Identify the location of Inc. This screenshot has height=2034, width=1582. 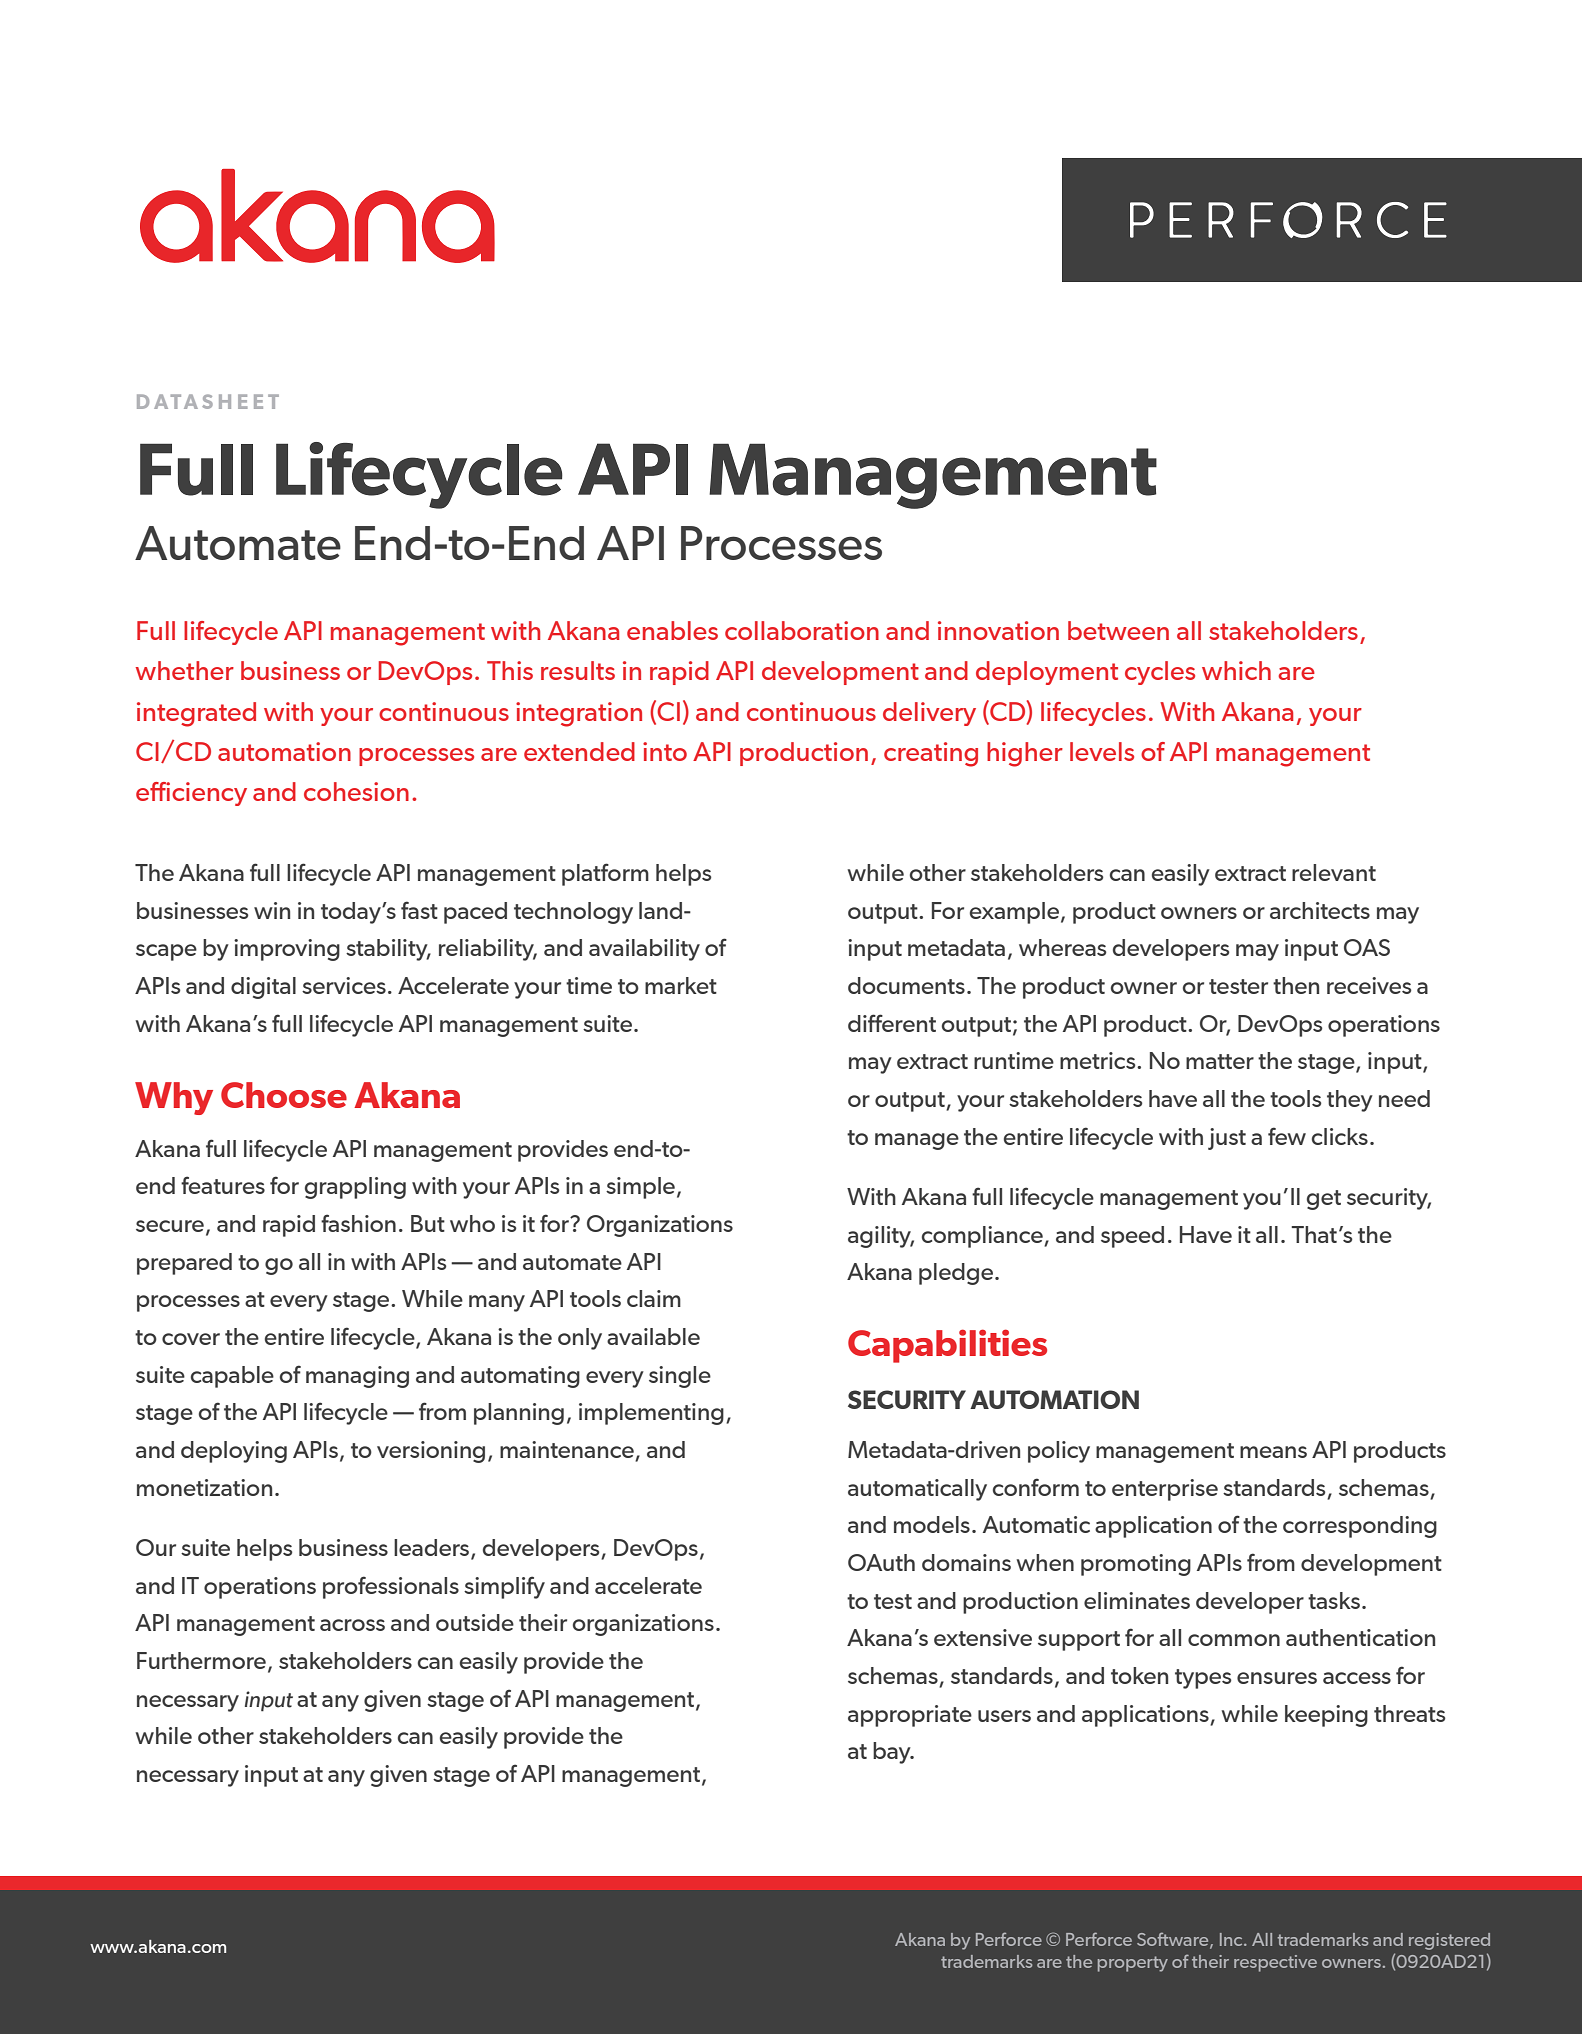
(1232, 1939).
